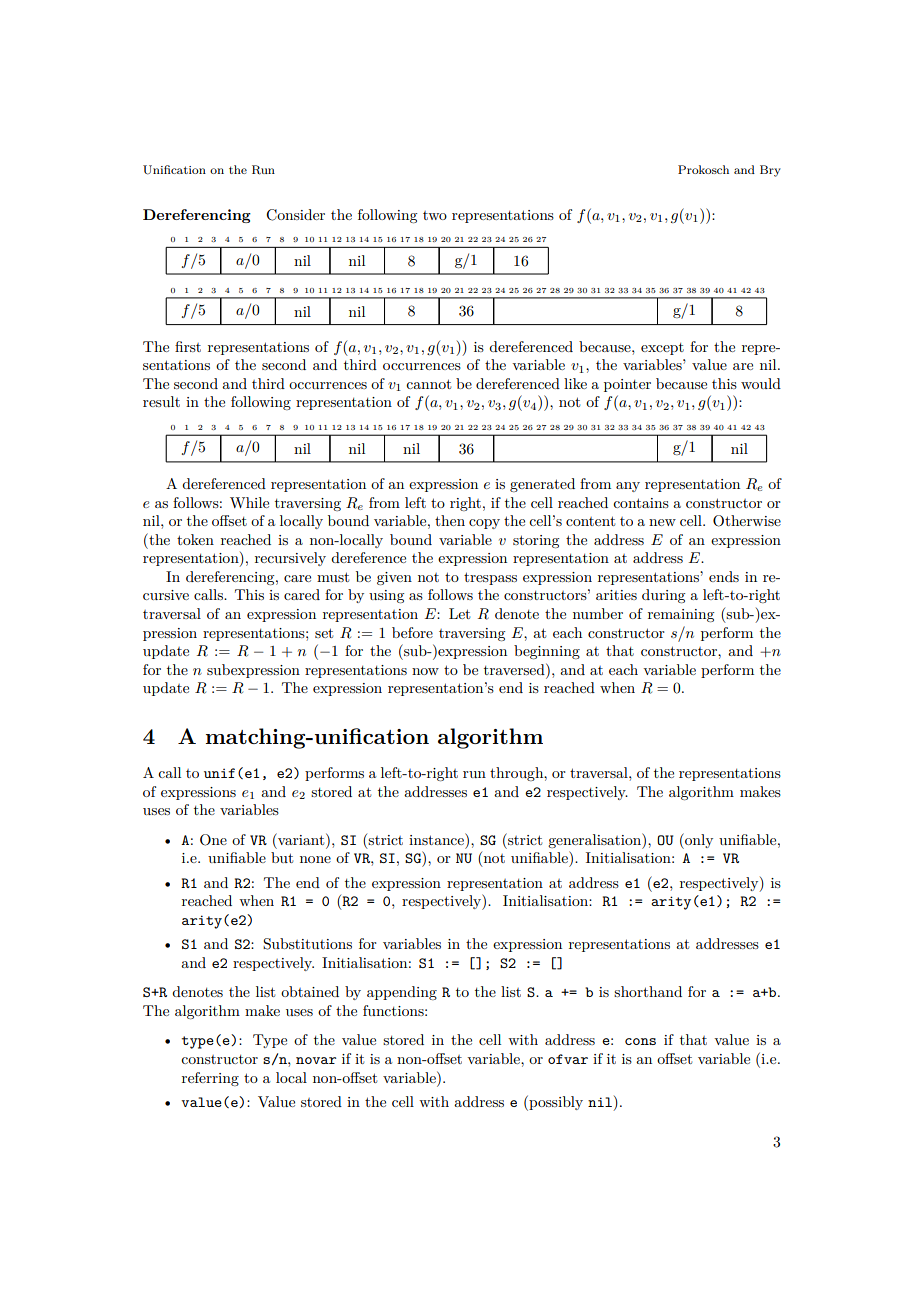 The image size is (924, 1308). What do you see at coordinates (249, 502) in the image?
I see `While` at bounding box center [249, 502].
